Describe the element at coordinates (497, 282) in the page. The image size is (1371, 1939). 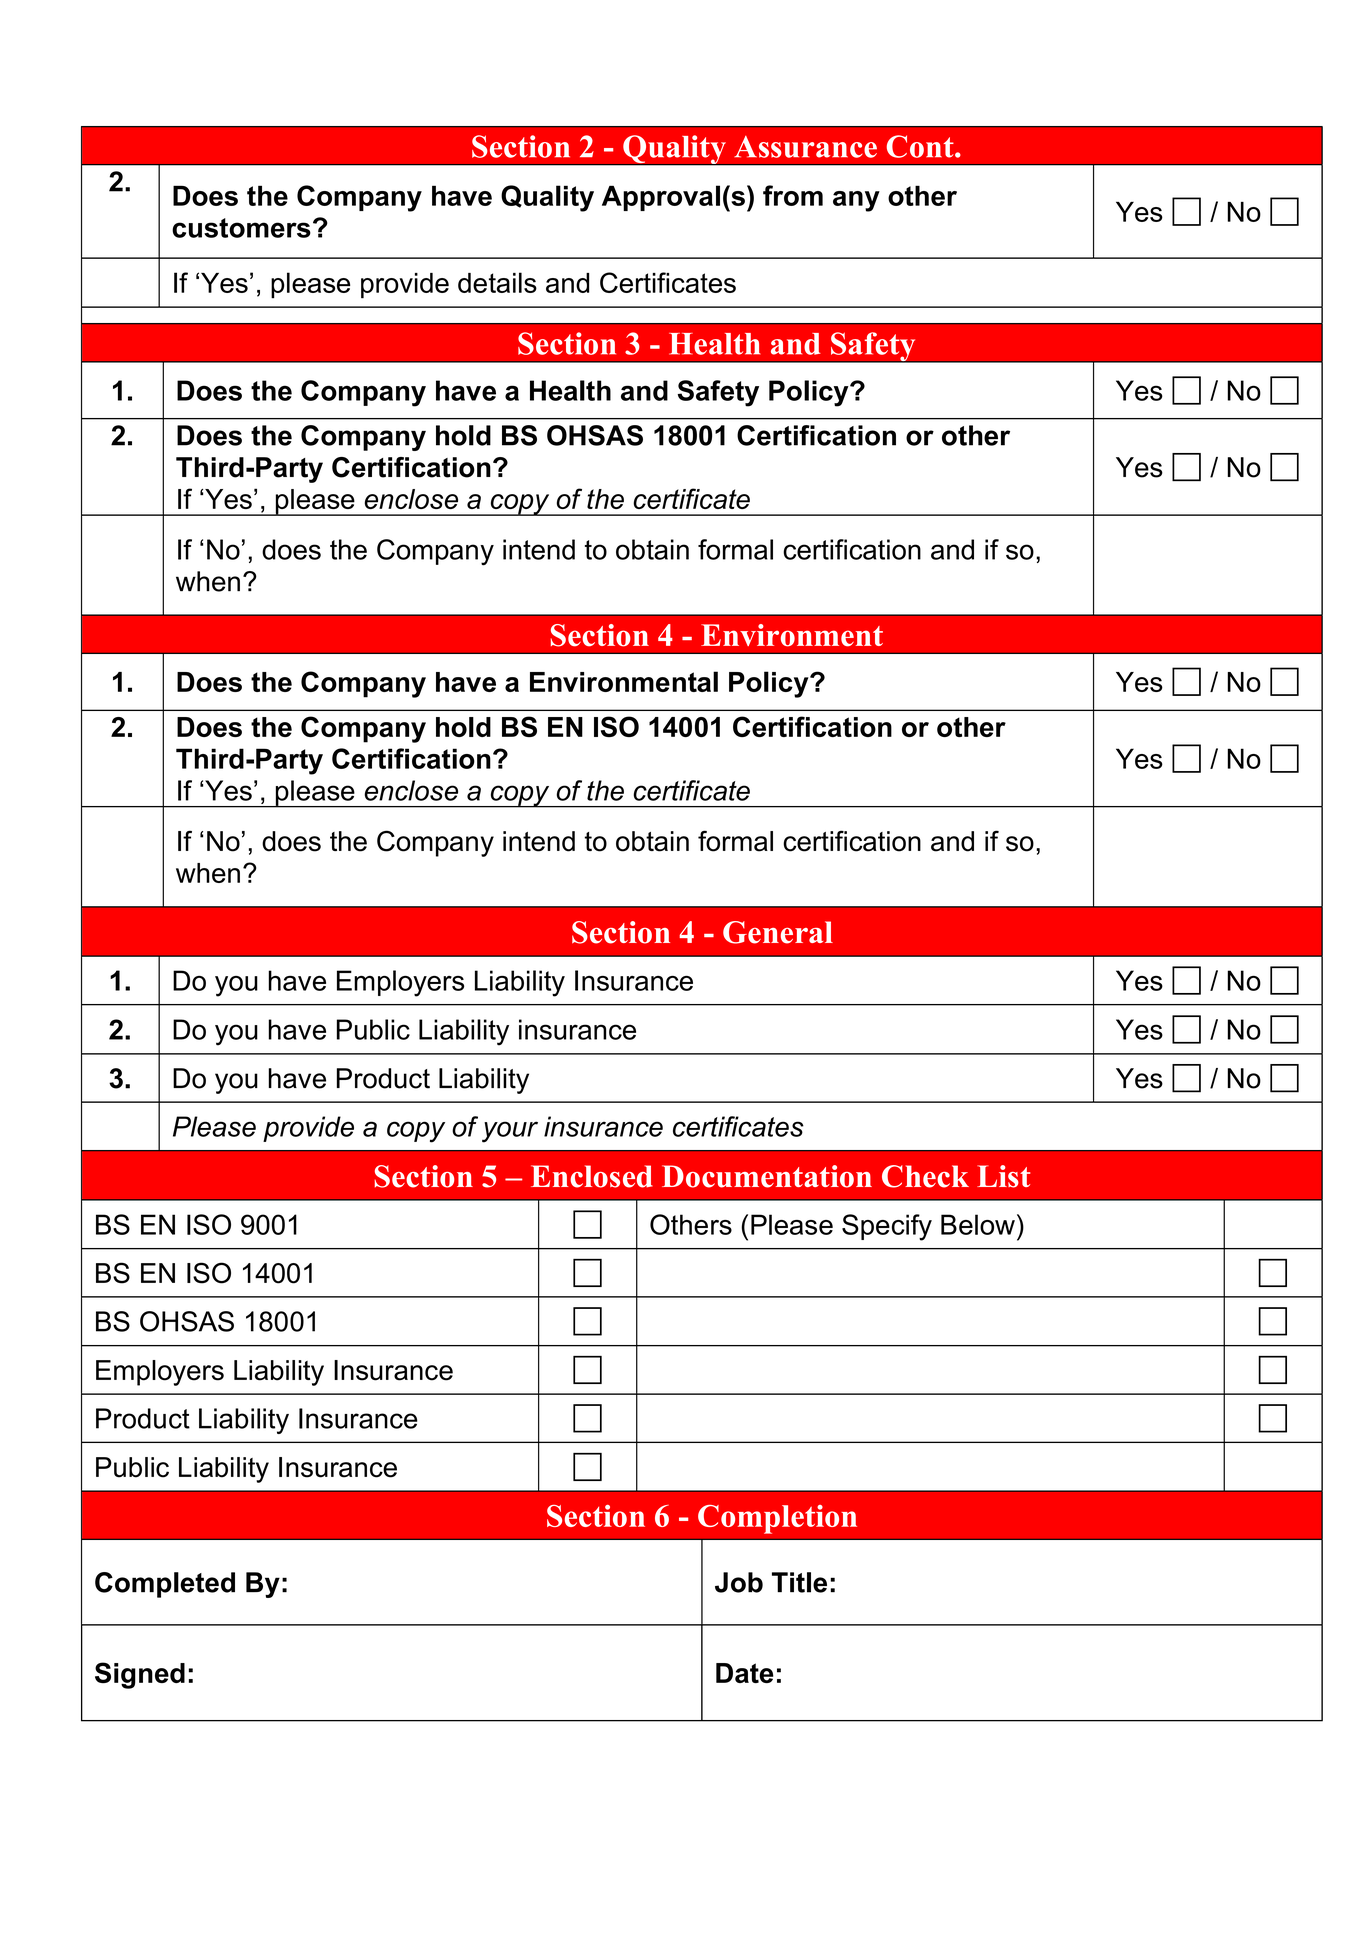
I see `details` at that location.
